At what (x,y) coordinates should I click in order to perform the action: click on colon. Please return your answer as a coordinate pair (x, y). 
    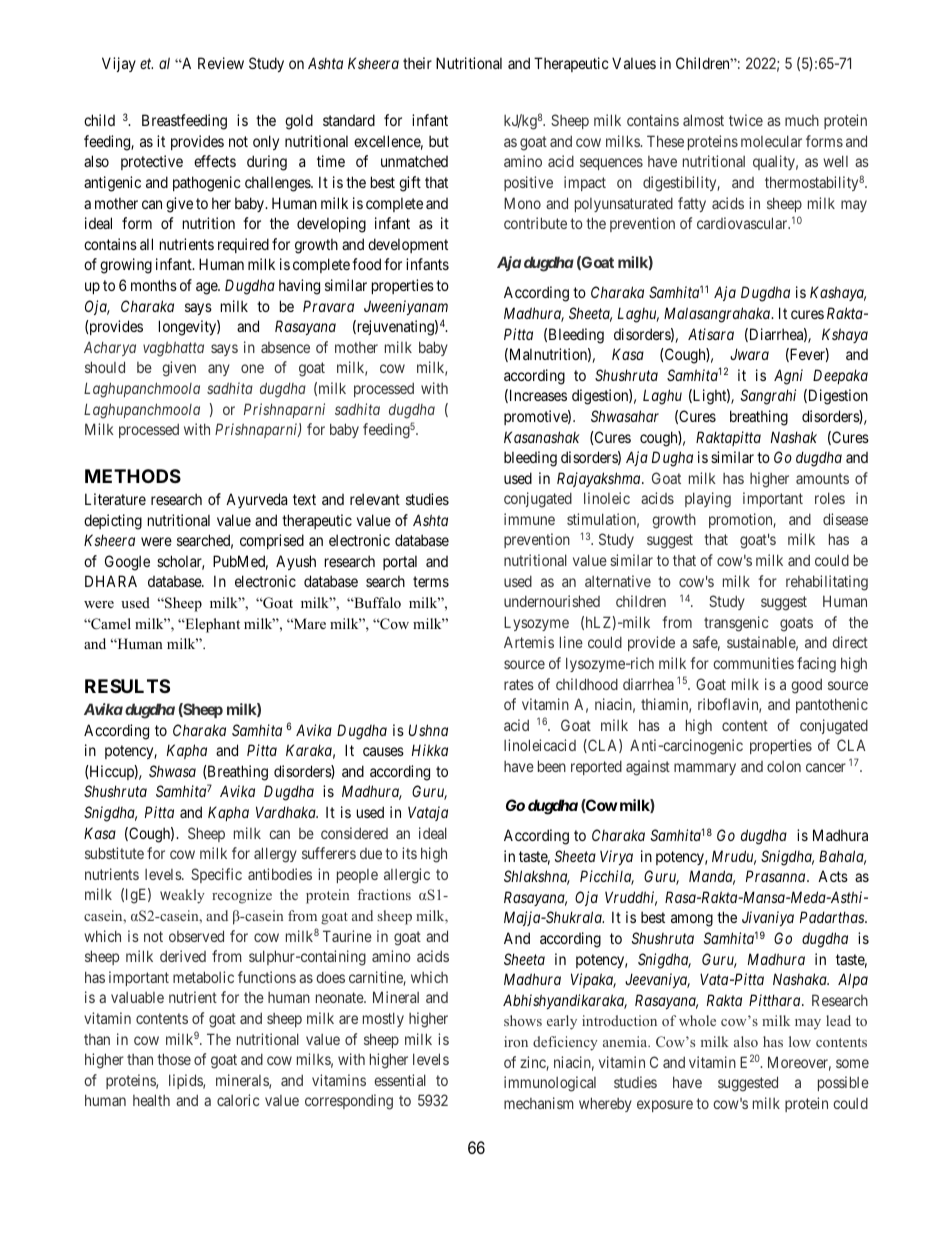
    Looking at the image, I should click on (784, 766).
